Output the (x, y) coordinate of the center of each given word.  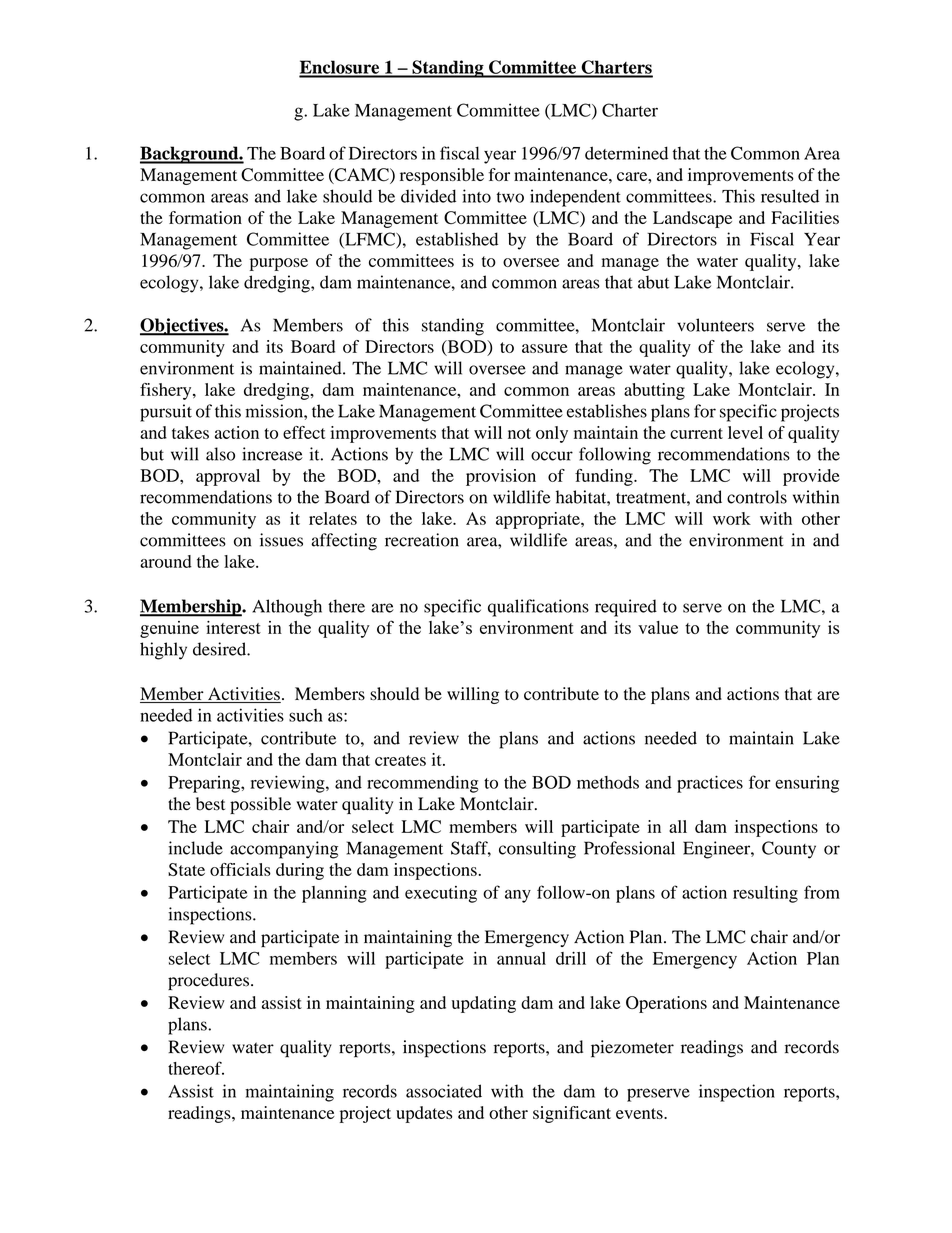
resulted (790, 196)
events (640, 1113)
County (789, 850)
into (476, 196)
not (519, 433)
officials (240, 869)
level (745, 432)
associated (444, 1091)
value (658, 627)
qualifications (538, 608)
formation (205, 217)
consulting (537, 850)
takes (190, 432)
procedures (208, 981)
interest (233, 627)
